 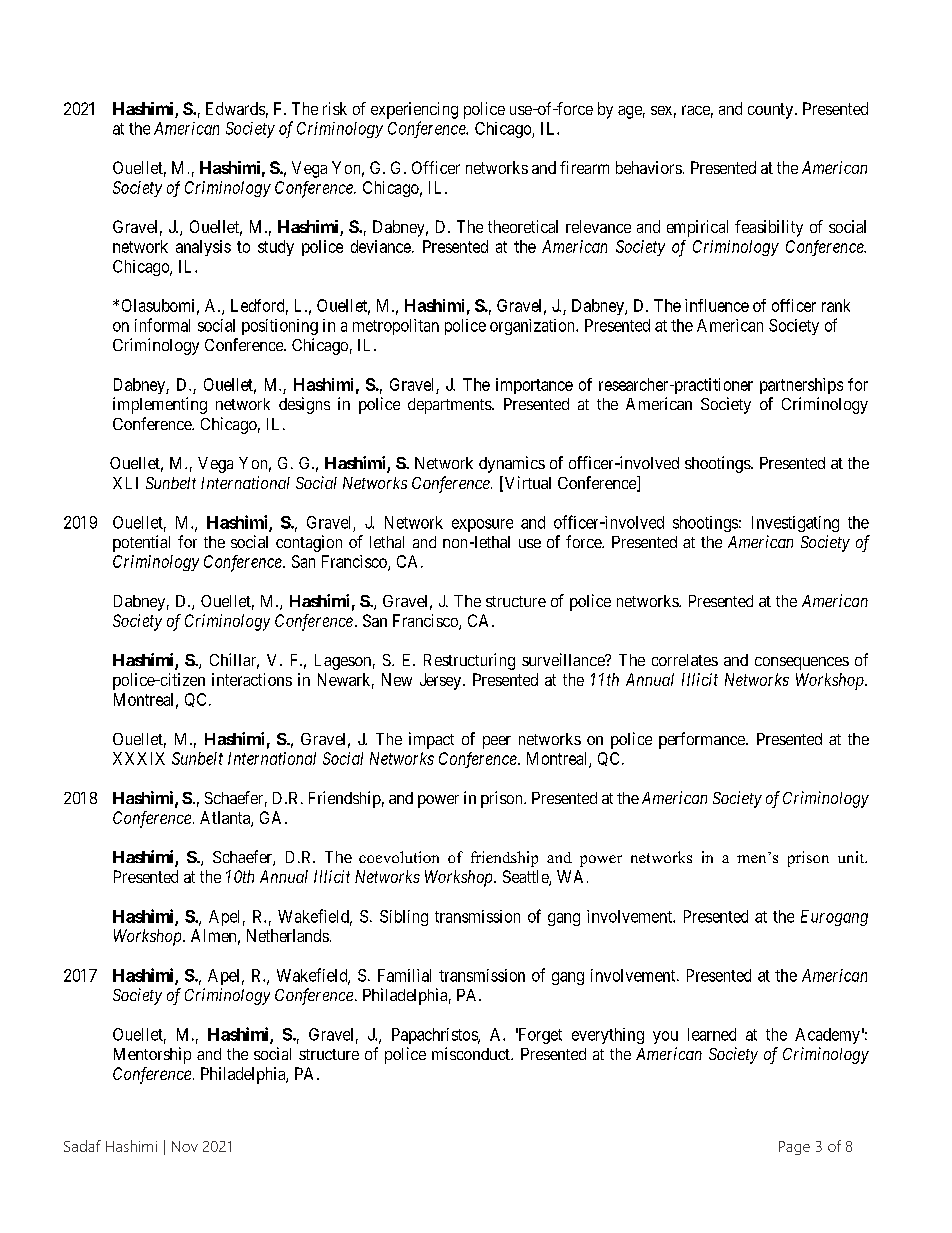 What do you see at coordinates (801, 386) in the image?
I see `partnerships` at bounding box center [801, 386].
